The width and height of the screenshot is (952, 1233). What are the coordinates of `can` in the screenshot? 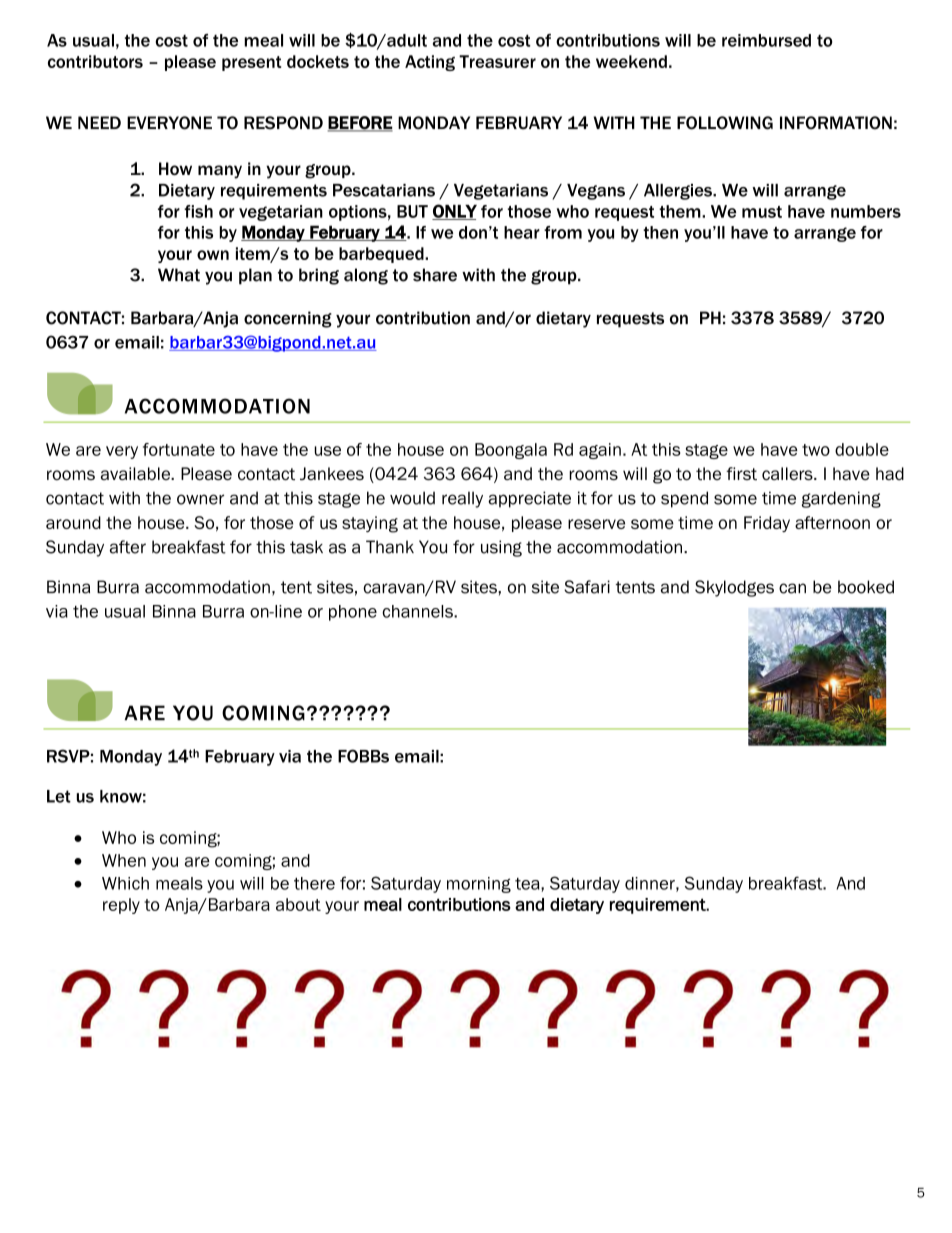 It's located at (792, 588).
